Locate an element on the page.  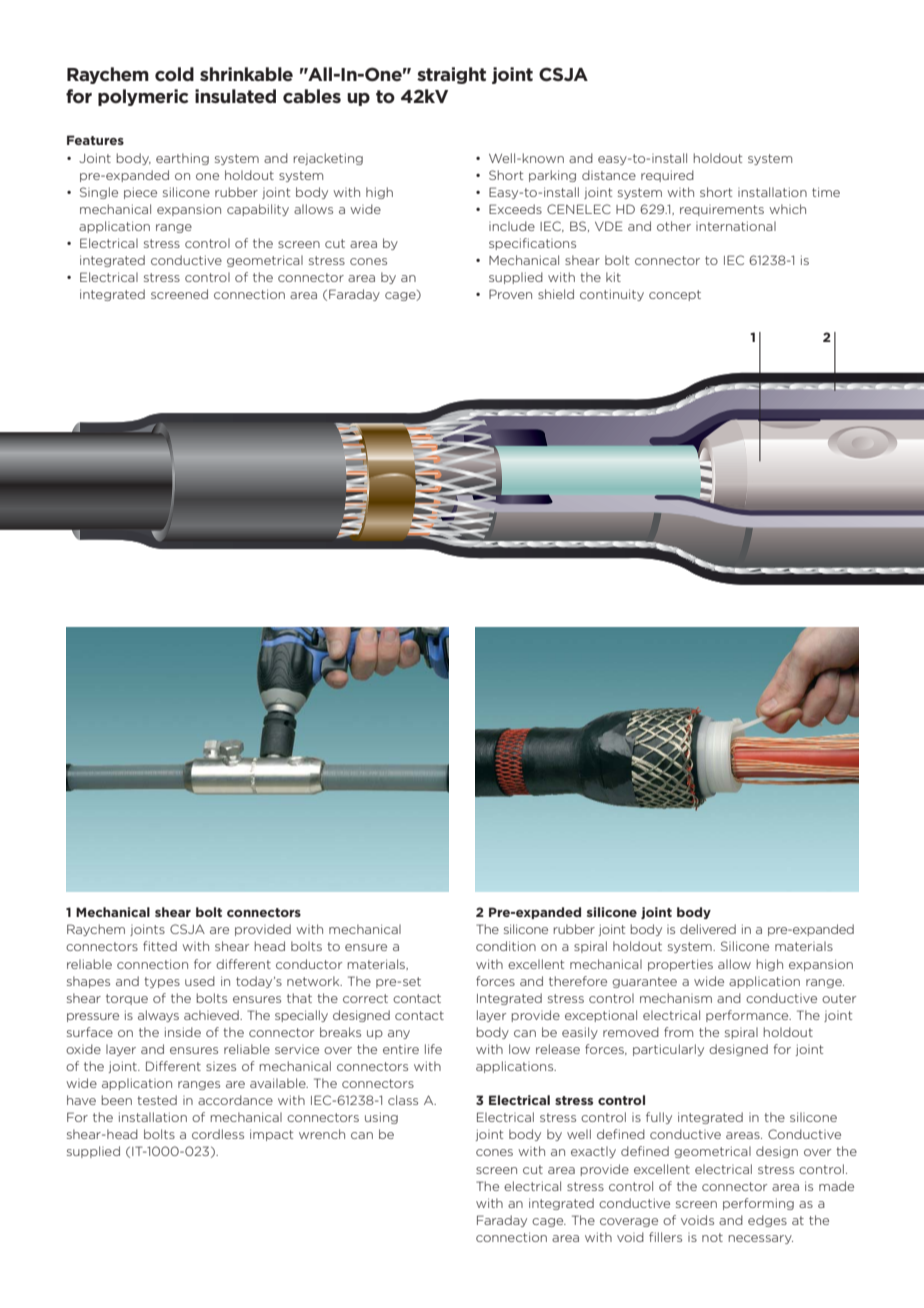
polymeric is located at coordinates (143, 97).
